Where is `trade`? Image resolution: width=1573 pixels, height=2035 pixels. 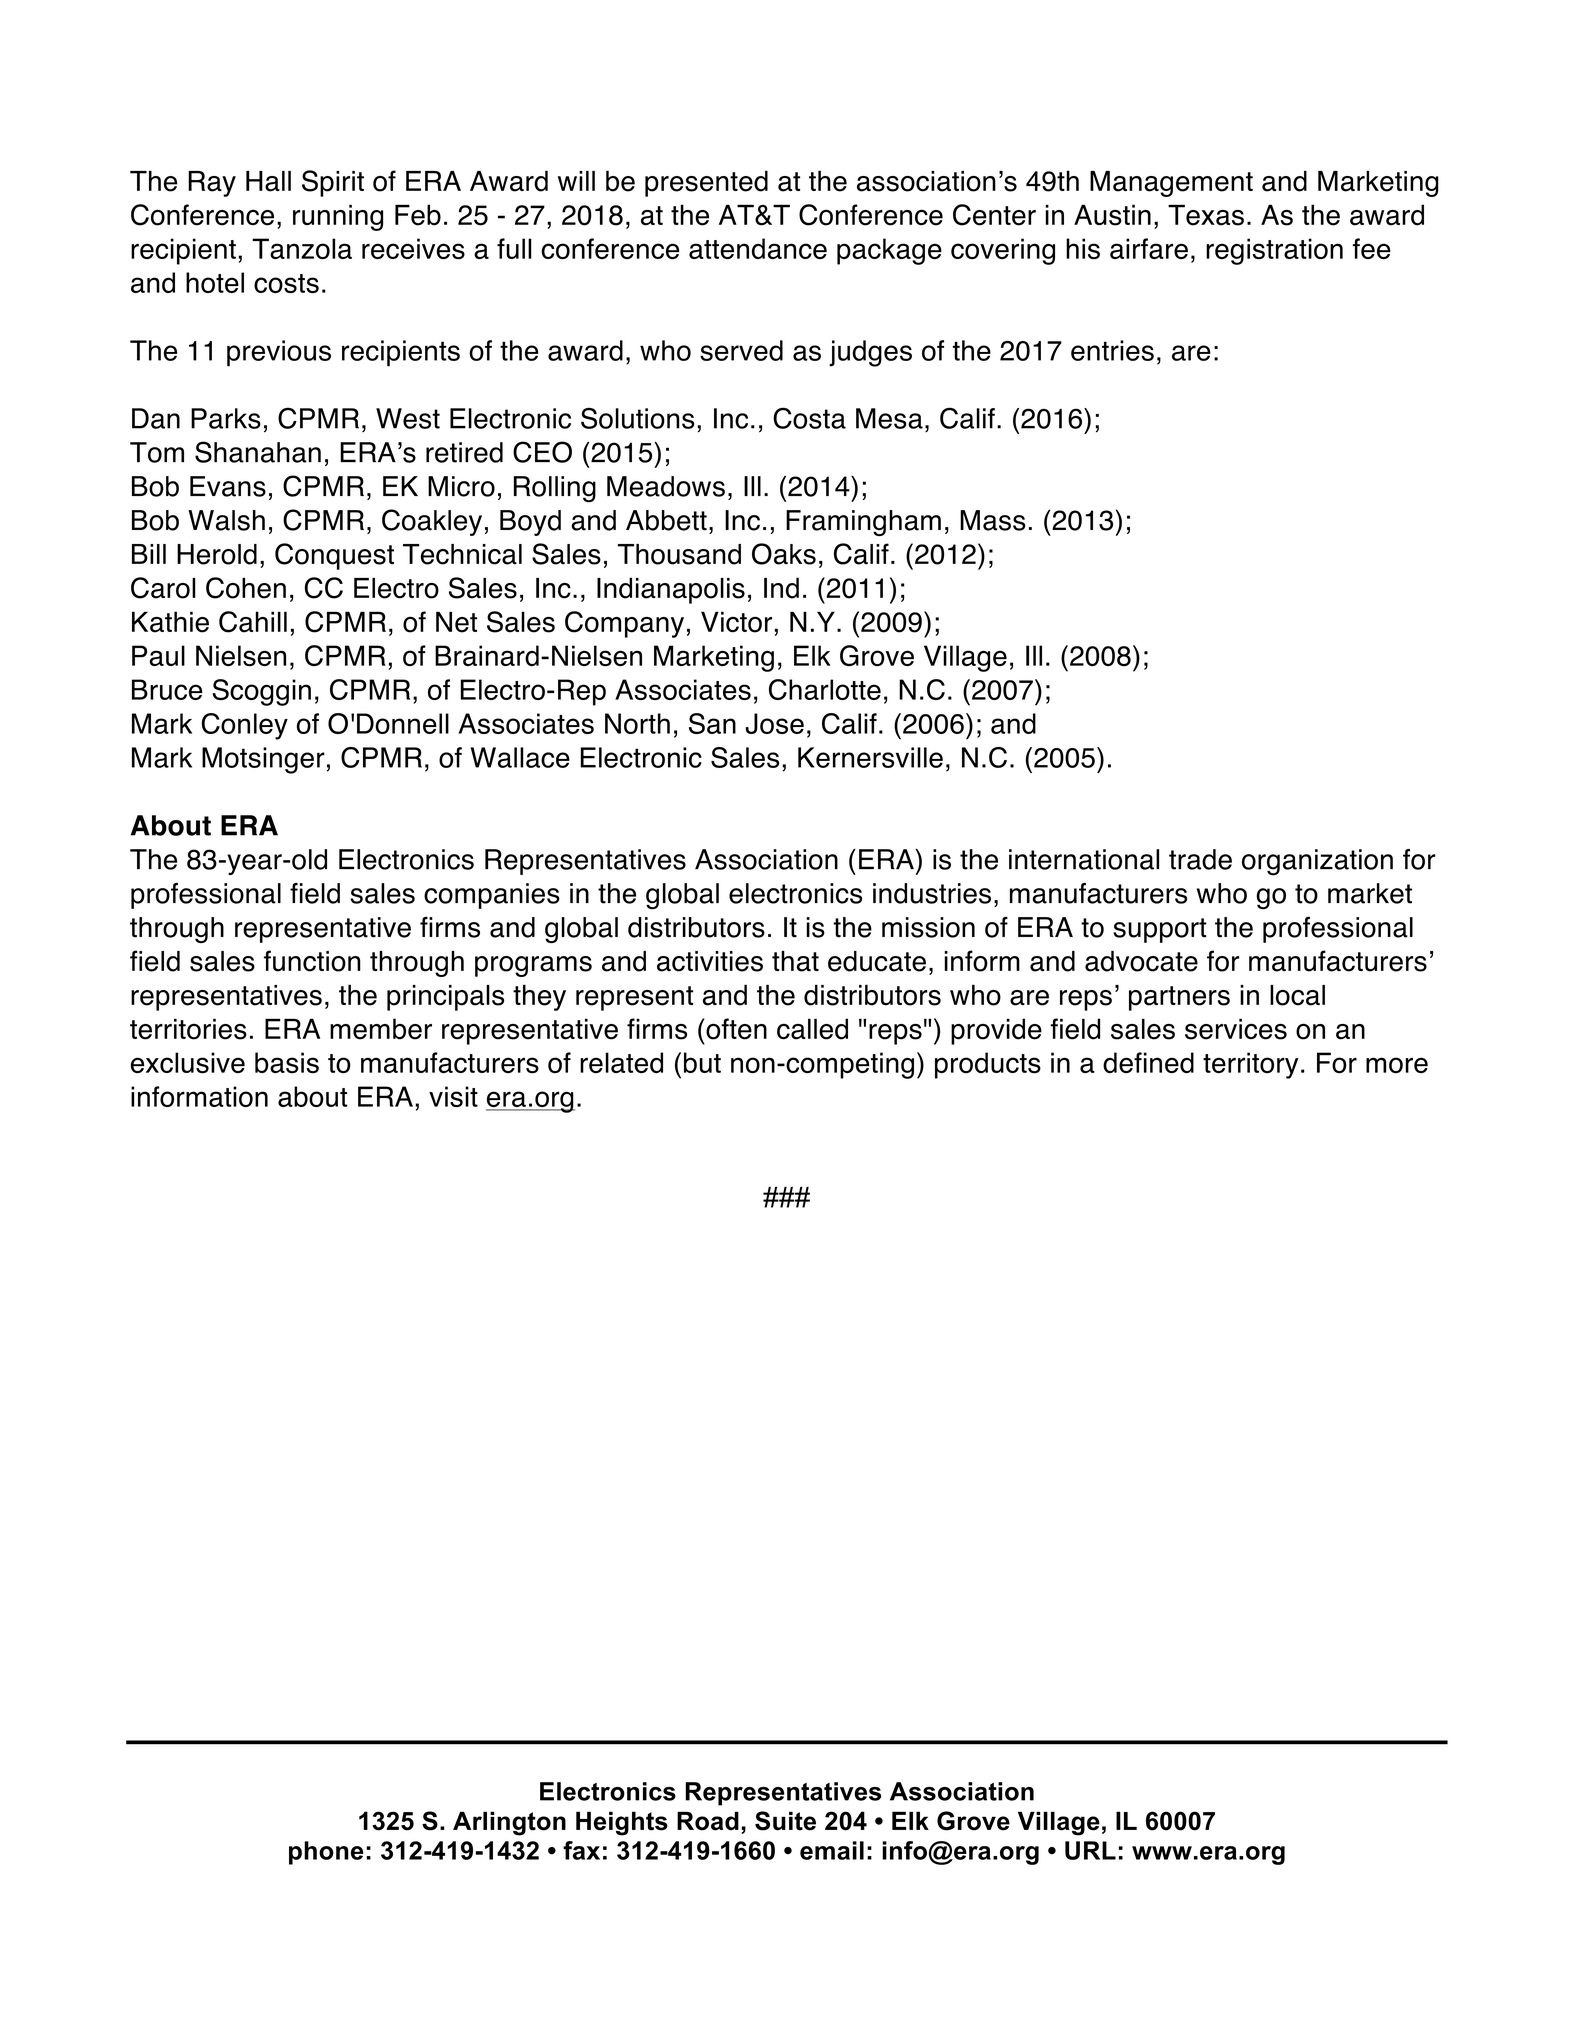
trade is located at coordinates (1200, 859).
